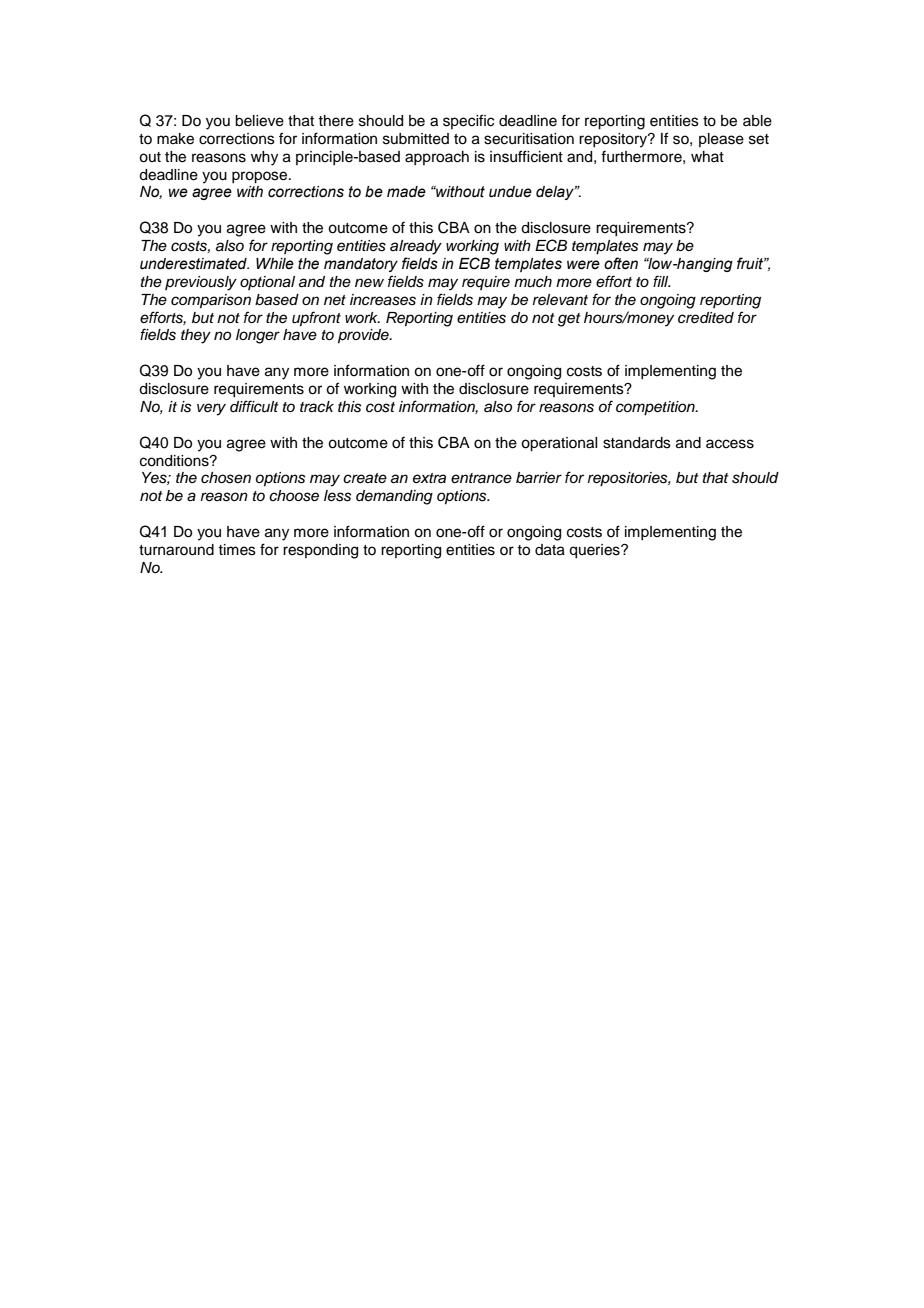  Describe the element at coordinates (550, 550) in the document. I see `data` at that location.
